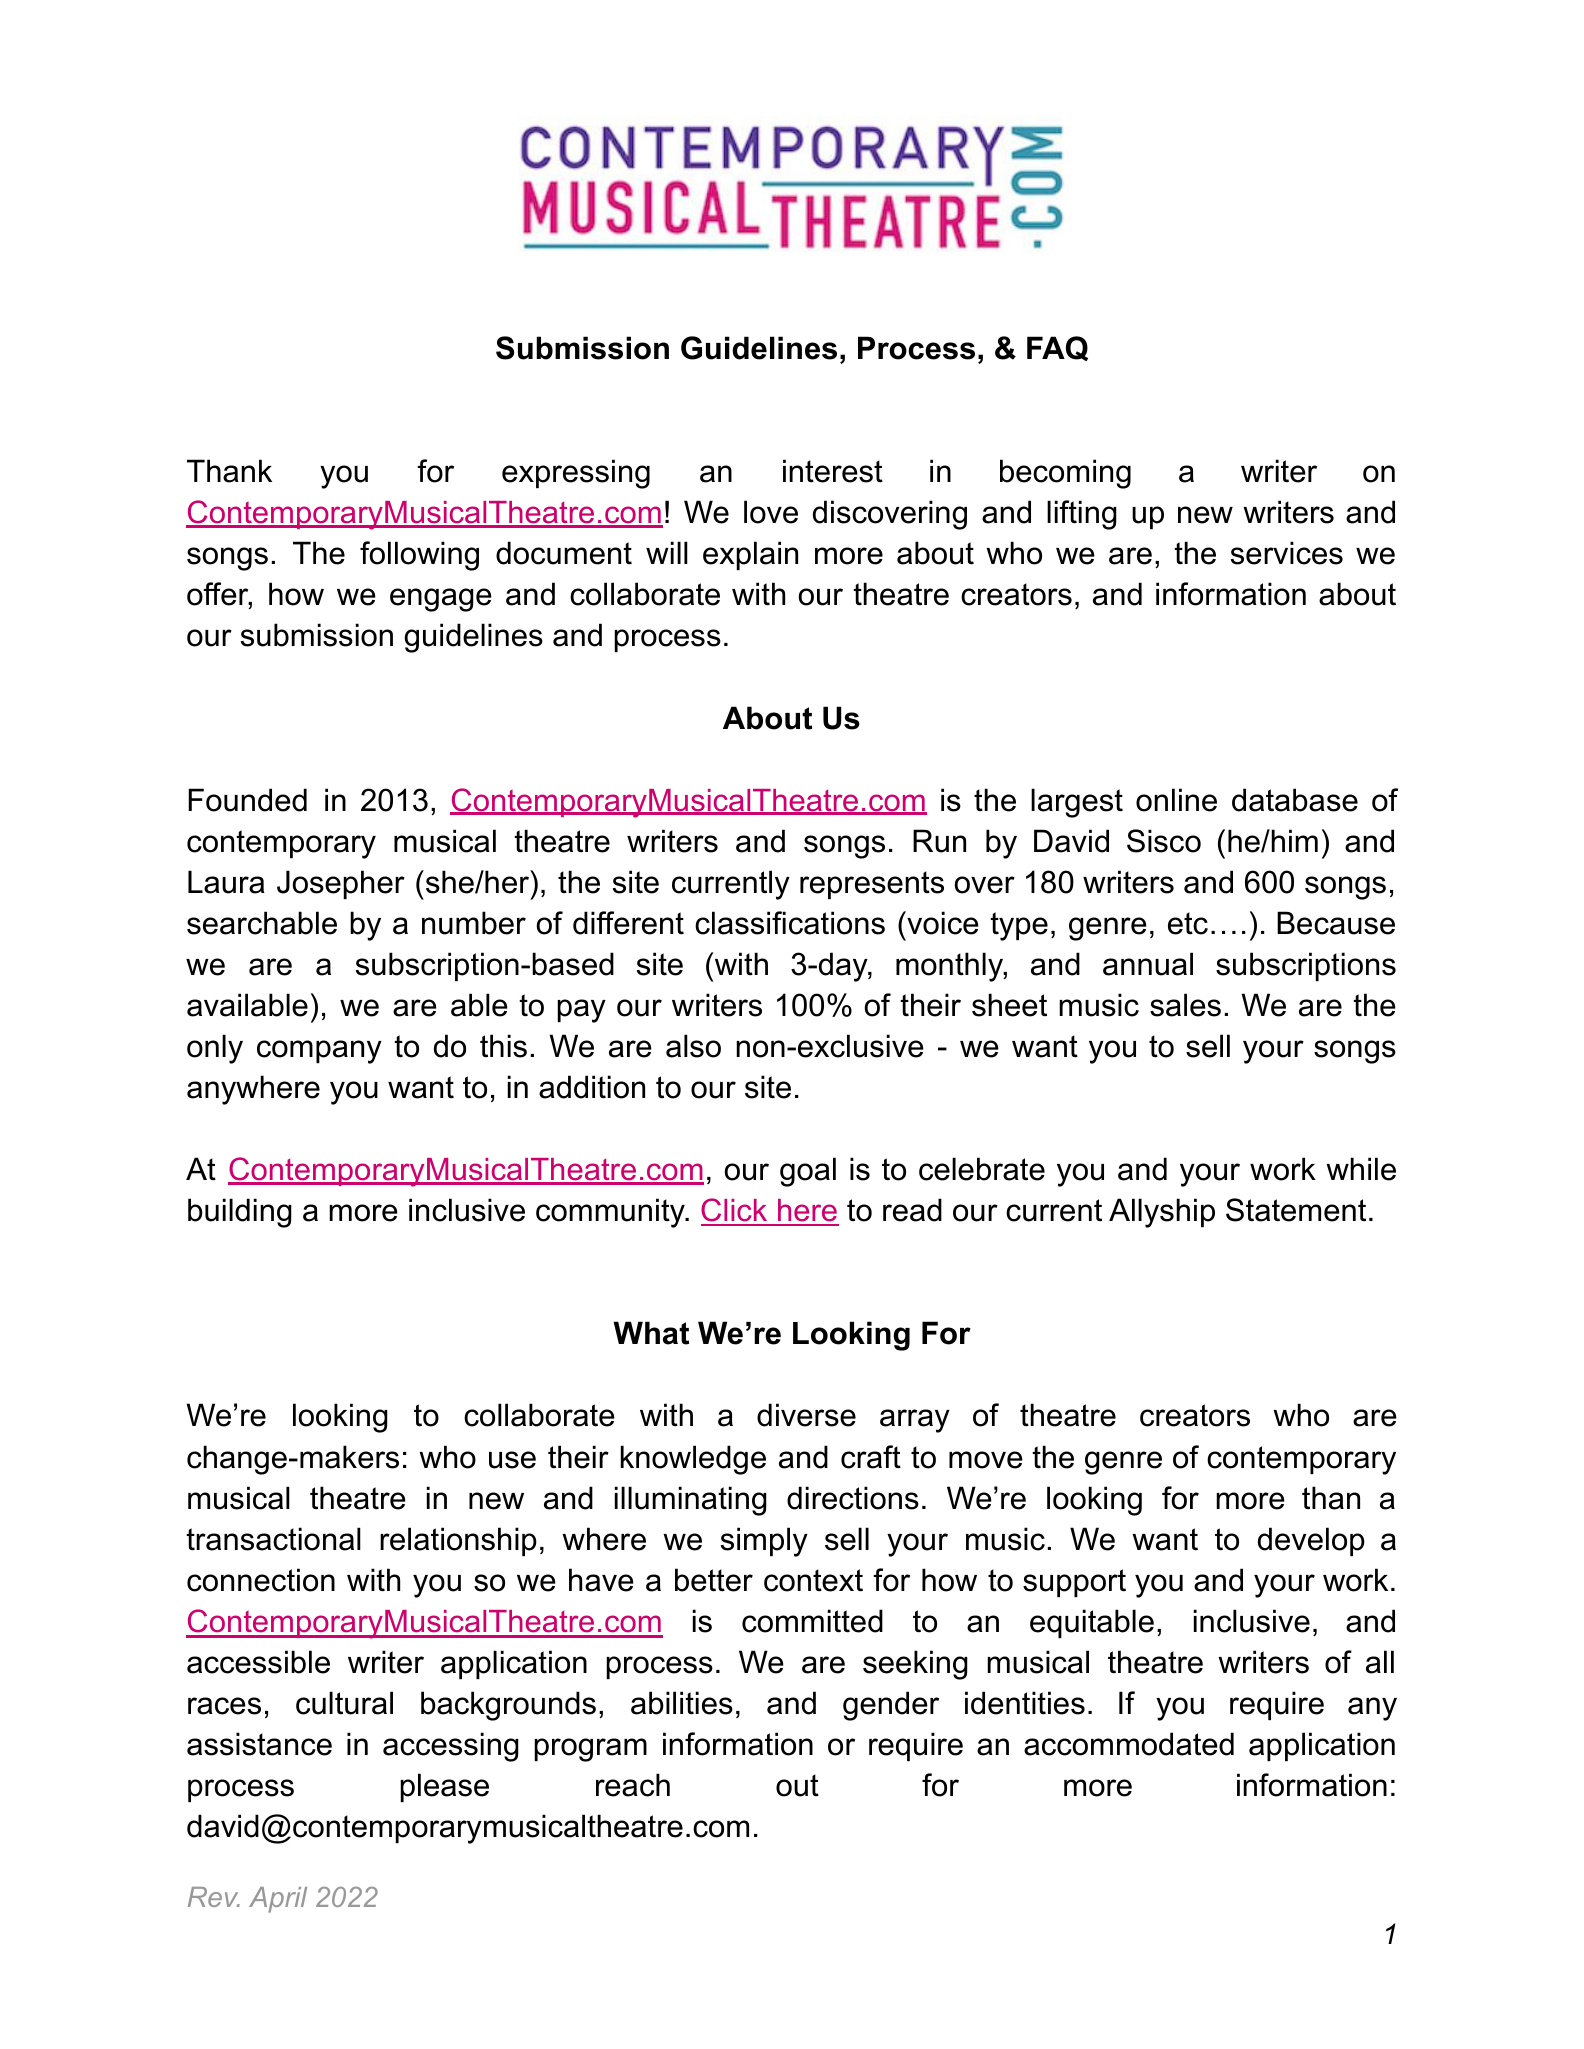 The height and width of the screenshot is (2049, 1584). Describe the element at coordinates (806, 1415) in the screenshot. I see `diverse` at that location.
